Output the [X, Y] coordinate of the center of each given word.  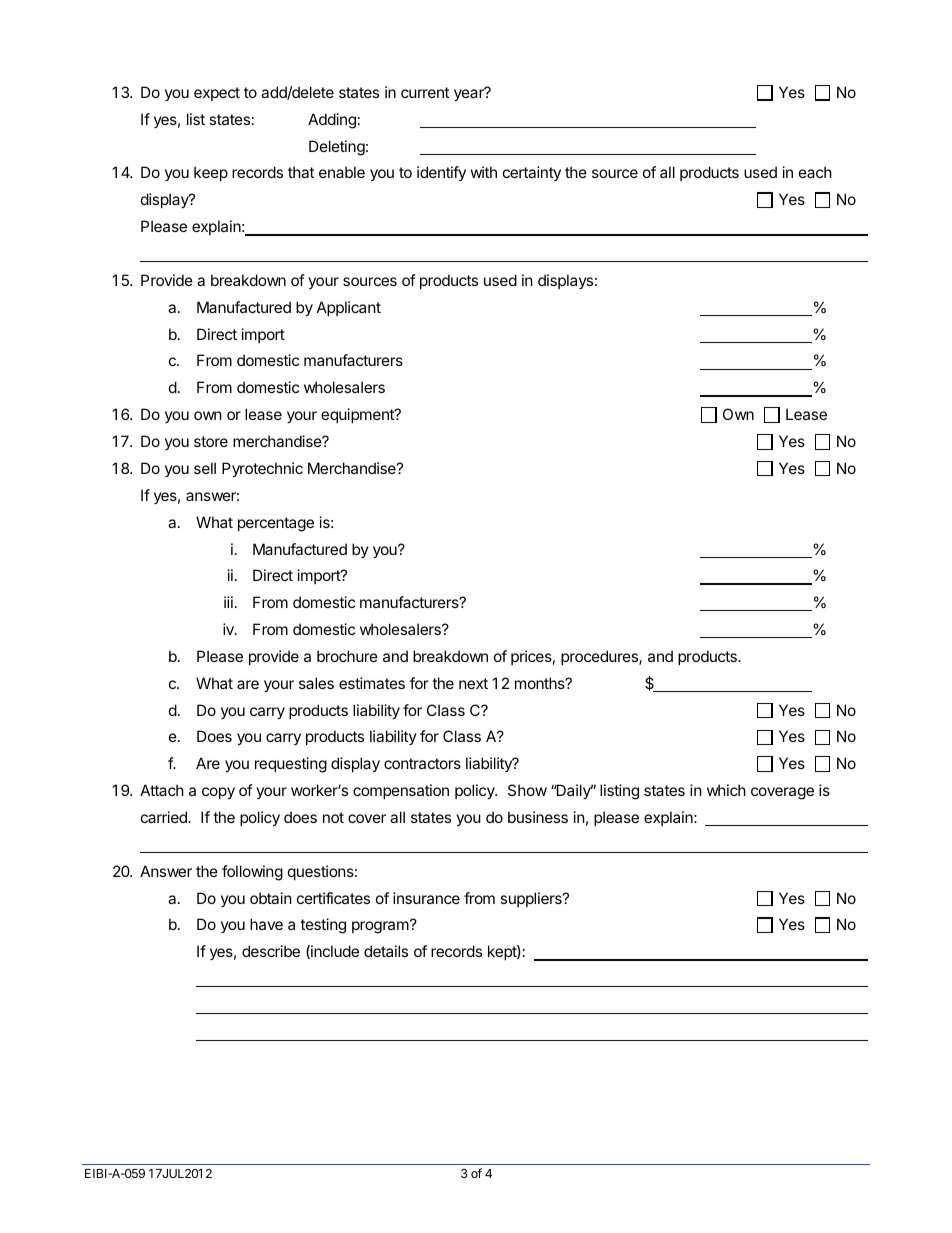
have [266, 924]
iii [228, 602]
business [538, 817]
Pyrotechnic [262, 469]
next [473, 683]
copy [218, 793]
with [484, 172]
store [211, 441]
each [815, 172]
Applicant [349, 308]
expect [217, 94]
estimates [372, 683]
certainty [532, 173]
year [470, 94]
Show [527, 790]
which [726, 790]
